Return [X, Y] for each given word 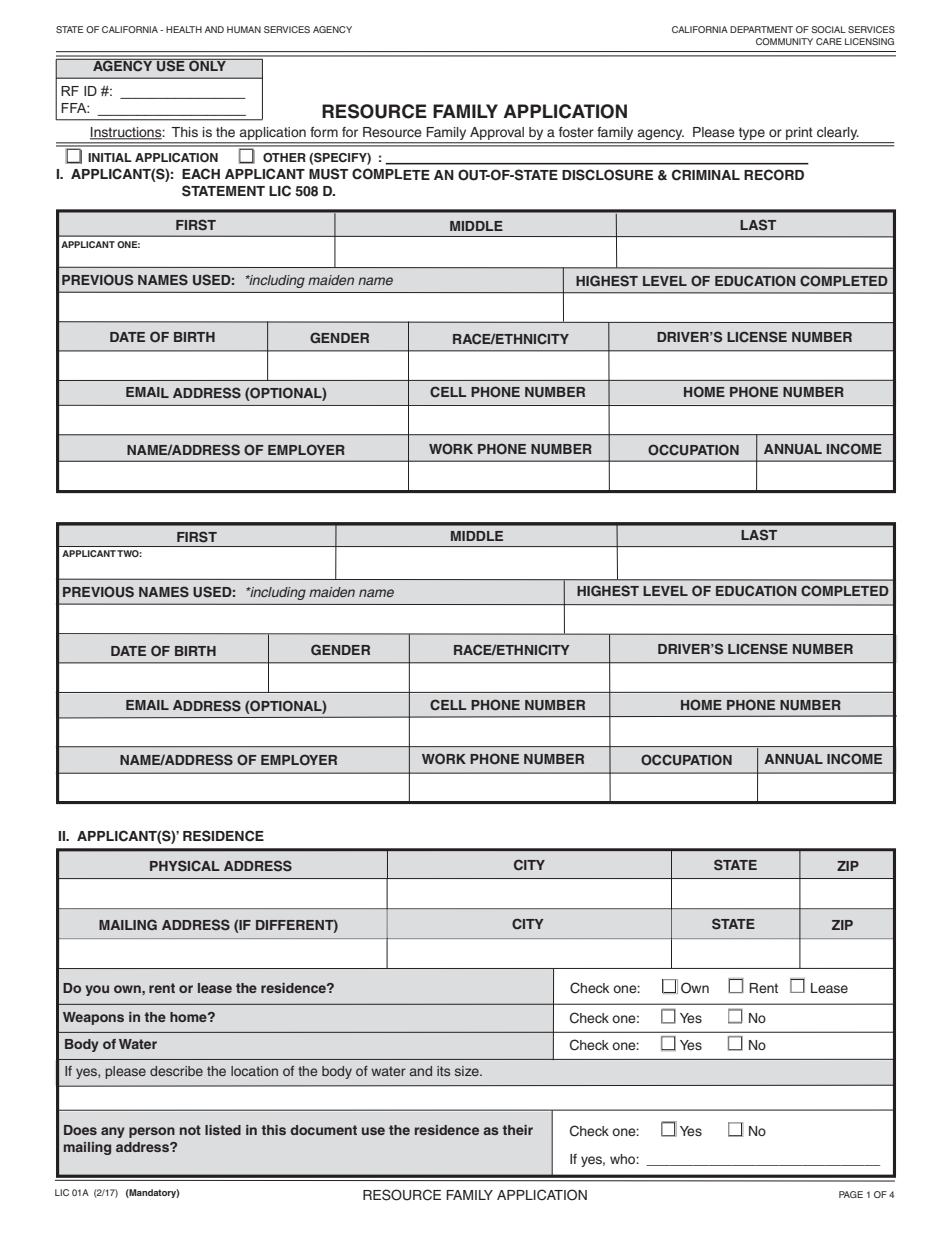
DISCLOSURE [607, 175]
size [468, 1071]
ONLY [207, 65]
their [517, 1130]
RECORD [774, 175]
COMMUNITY [784, 41]
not [190, 1130]
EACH [201, 174]
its [443, 1071]
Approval [497, 135]
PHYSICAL [184, 866]
